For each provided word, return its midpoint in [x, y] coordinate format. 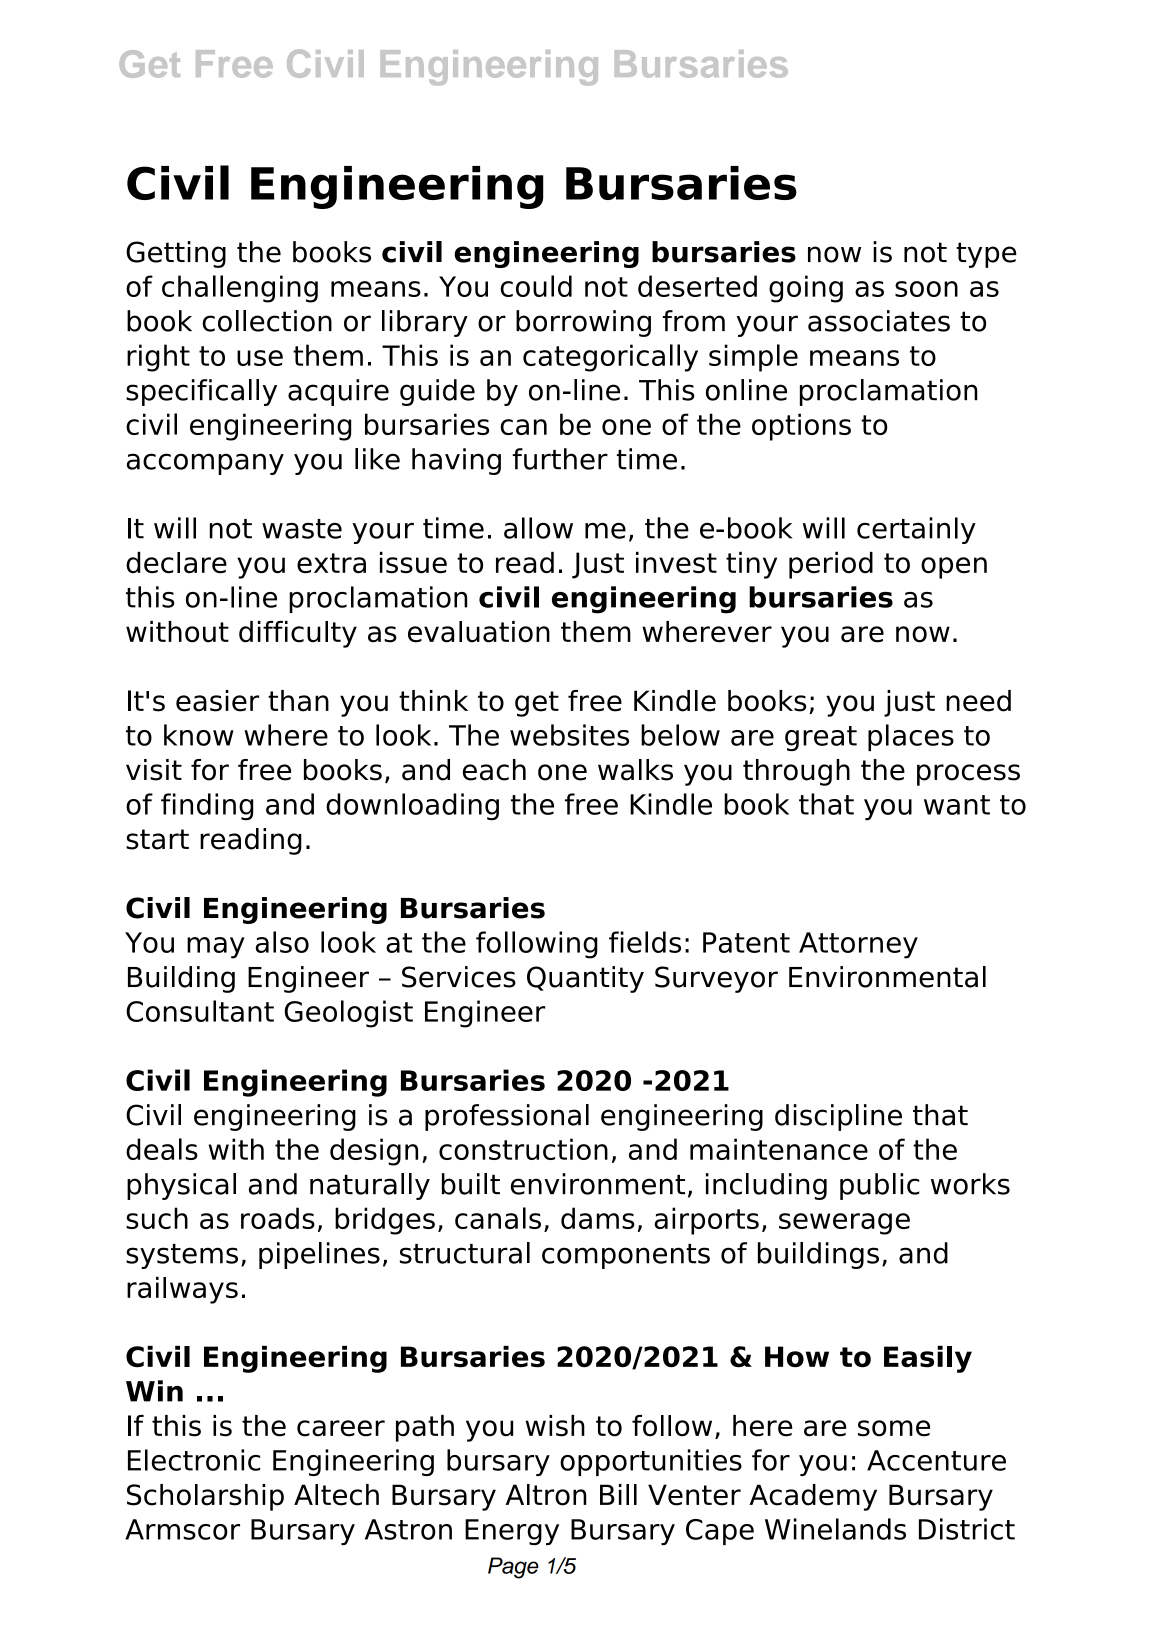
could [536, 286]
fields [645, 942]
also [282, 942]
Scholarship [205, 1497]
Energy [512, 1532]
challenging [240, 289]
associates [879, 321]
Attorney [858, 945]
